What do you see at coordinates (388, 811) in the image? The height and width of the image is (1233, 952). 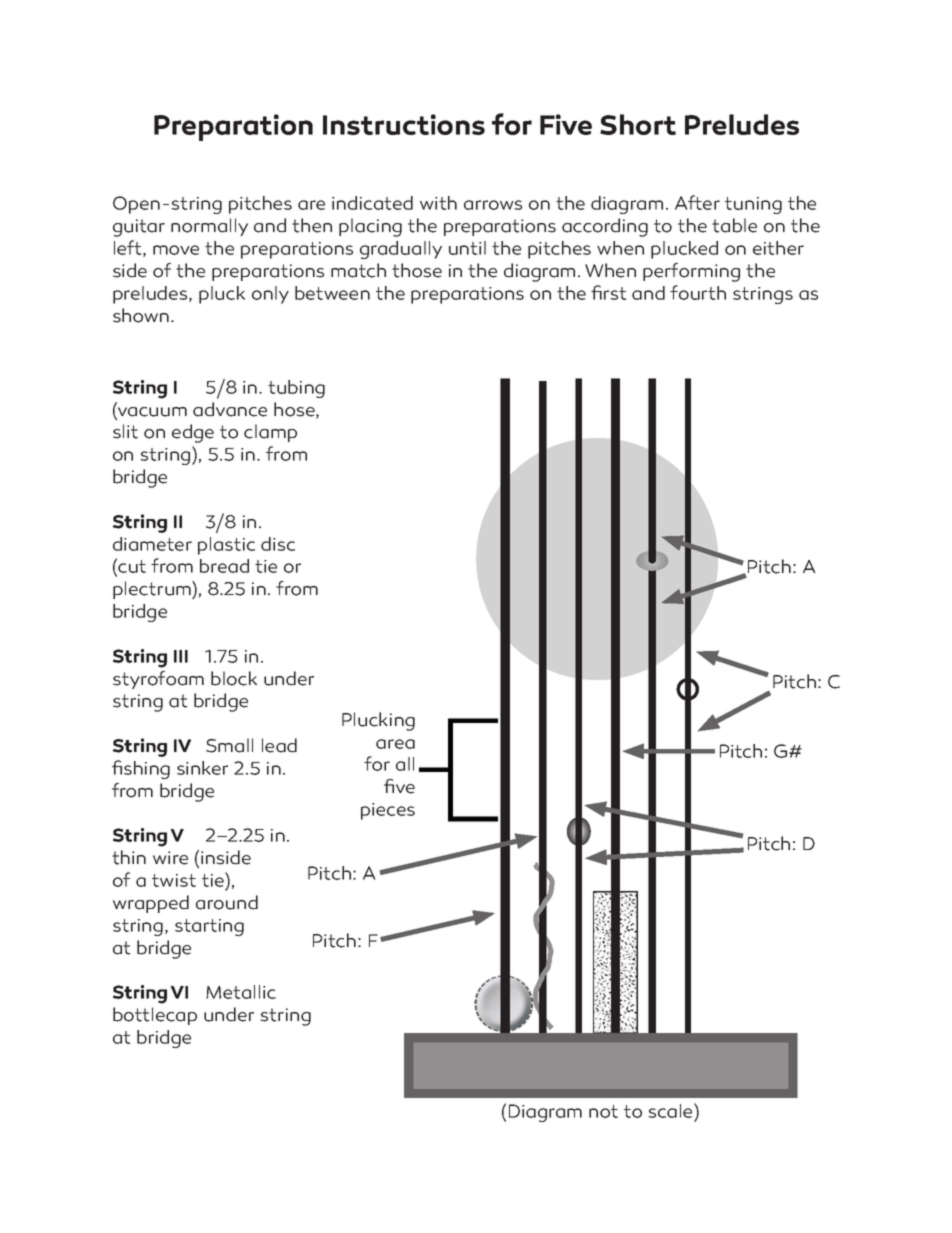 I see `pieces` at bounding box center [388, 811].
